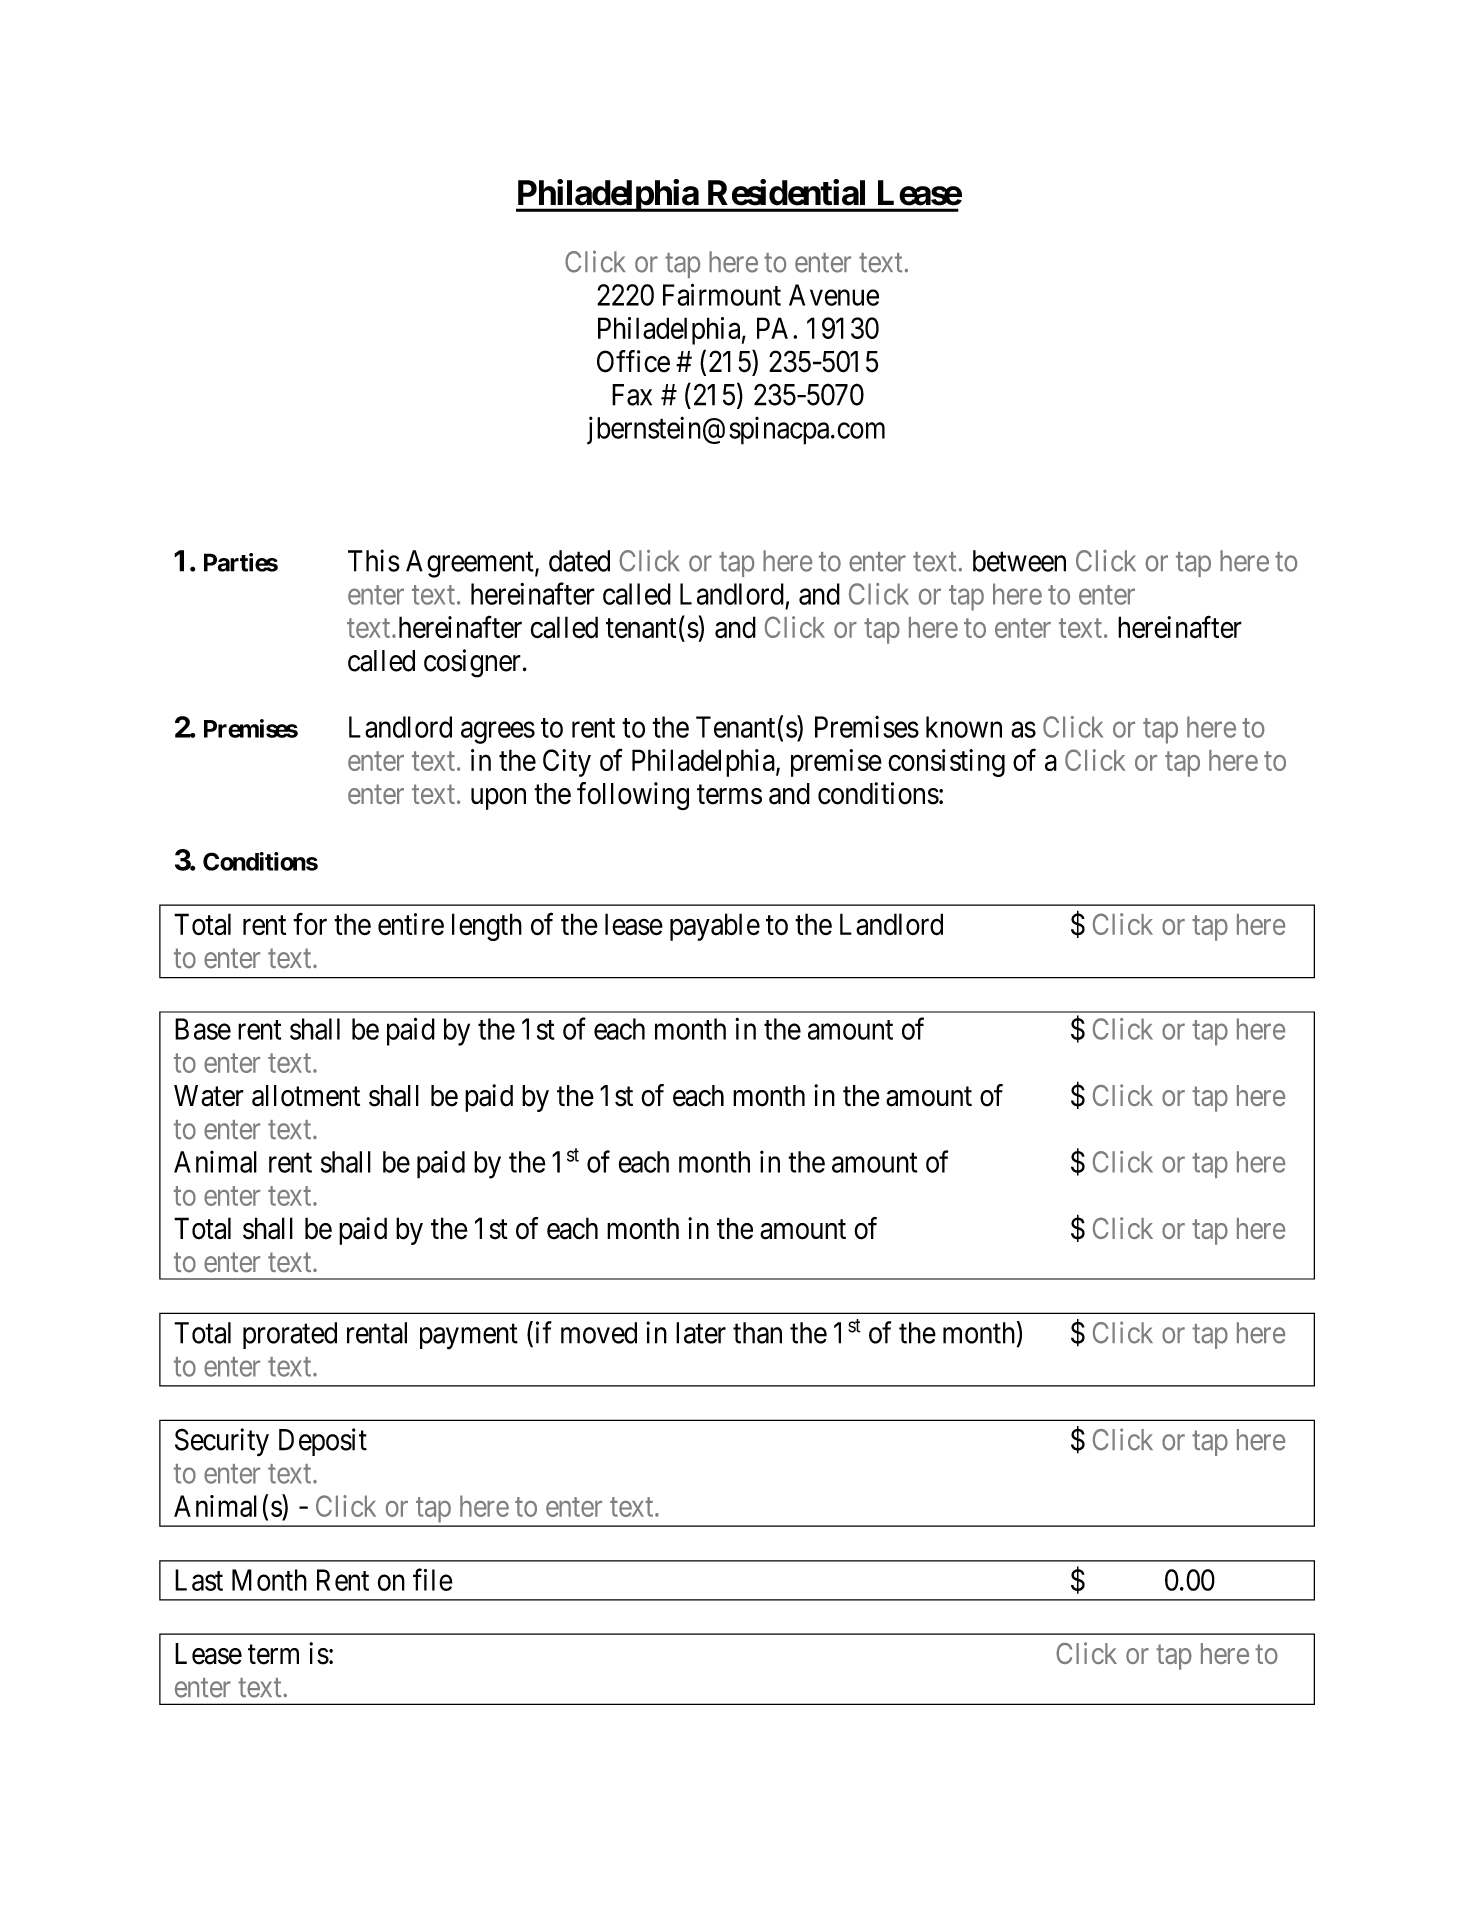  I want to click on Office, so click(633, 361).
